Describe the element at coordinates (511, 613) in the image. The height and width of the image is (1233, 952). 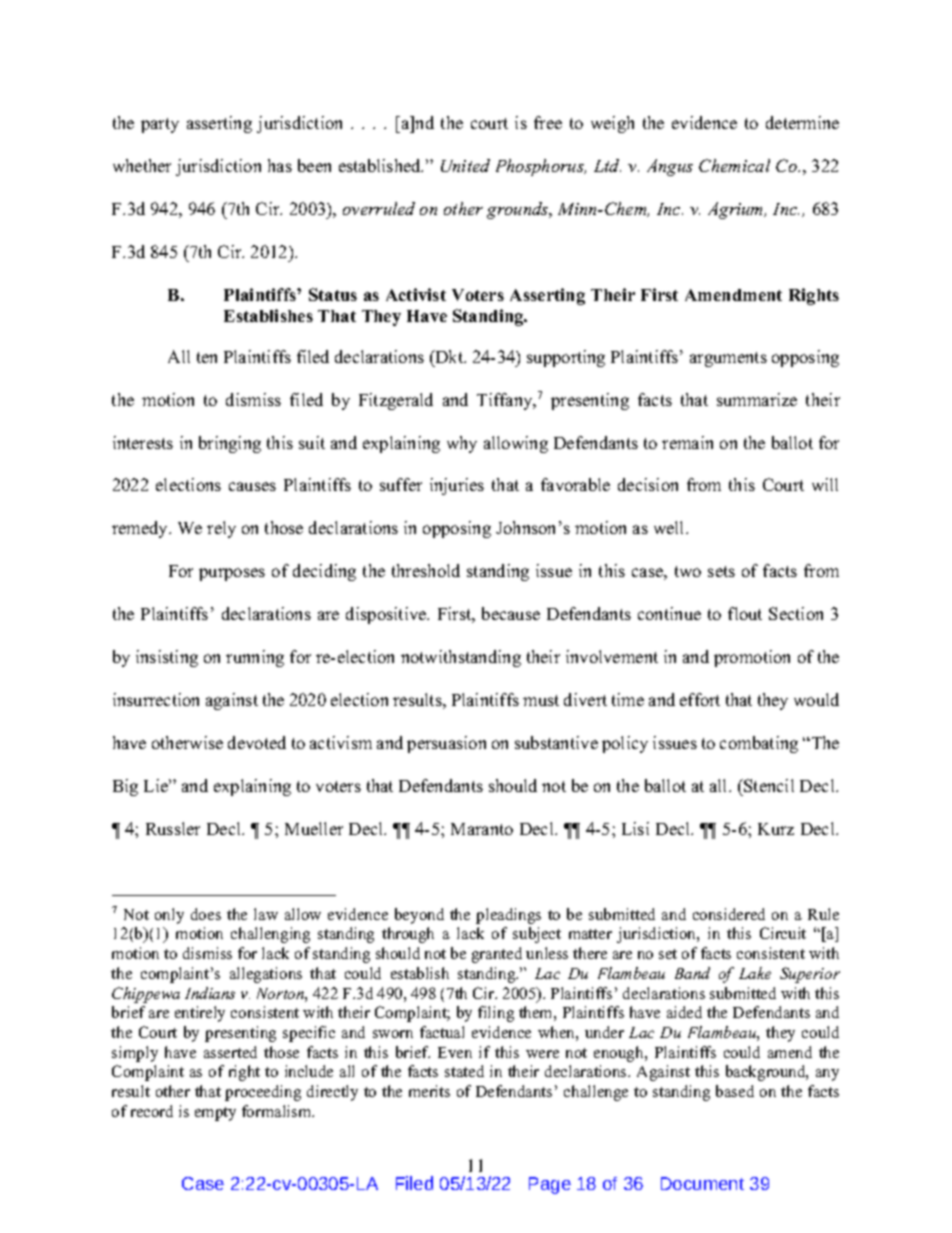
I see `because` at that location.
